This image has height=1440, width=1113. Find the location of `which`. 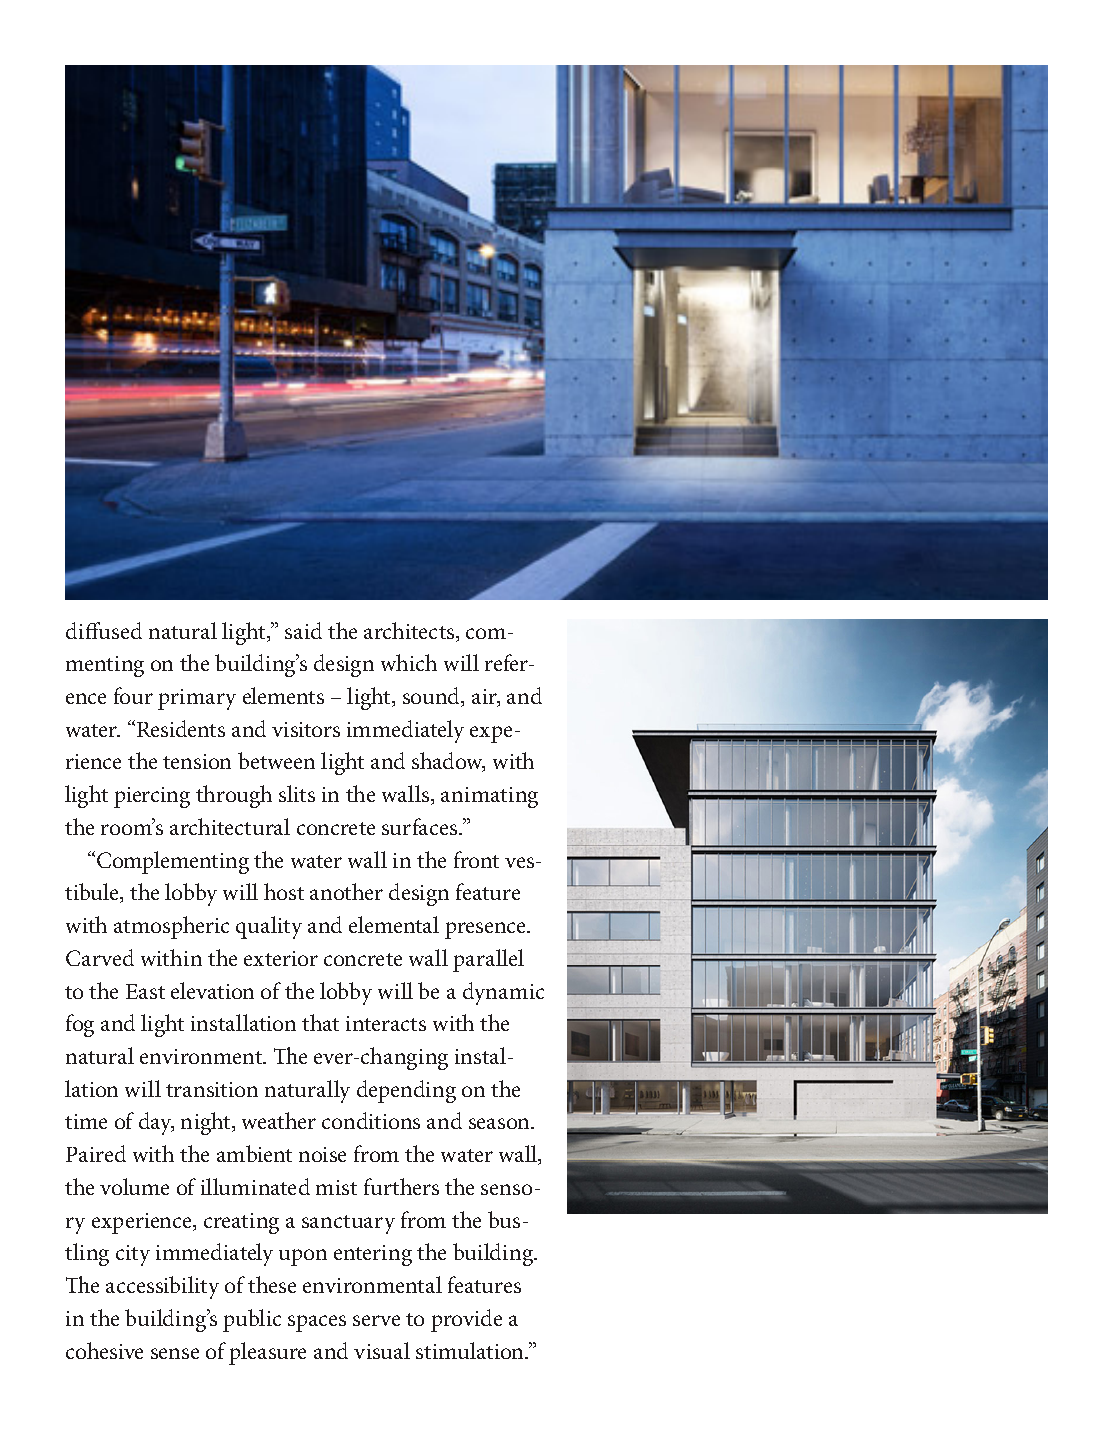

which is located at coordinates (409, 662).
